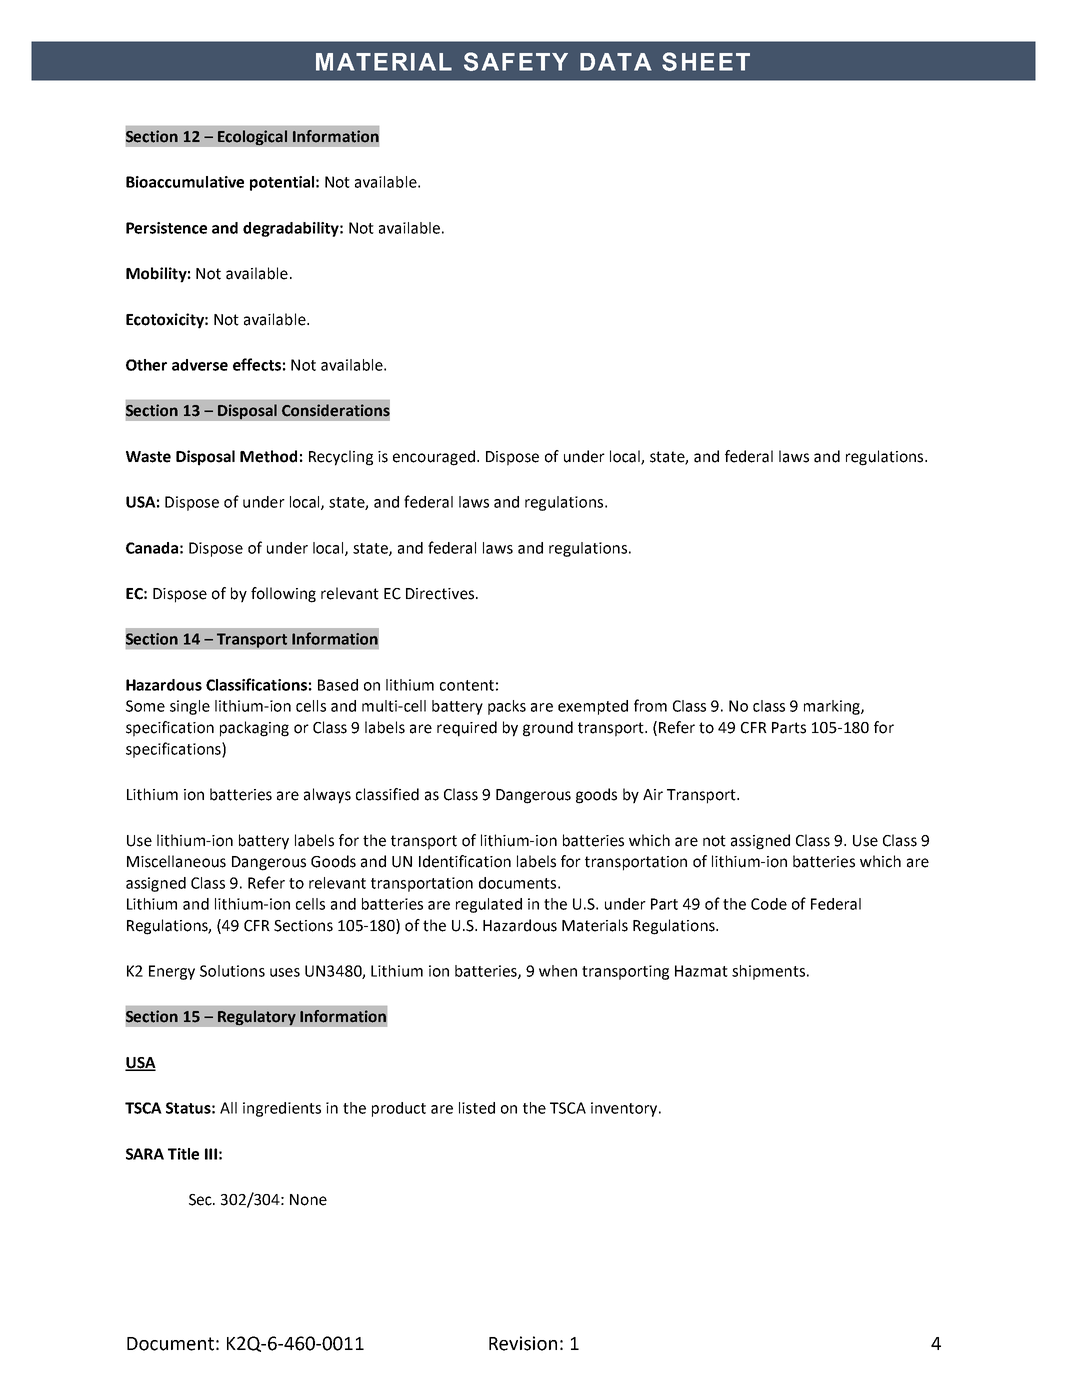 The image size is (1067, 1381). What do you see at coordinates (523, 1343) in the screenshot?
I see `Revision` at bounding box center [523, 1343].
